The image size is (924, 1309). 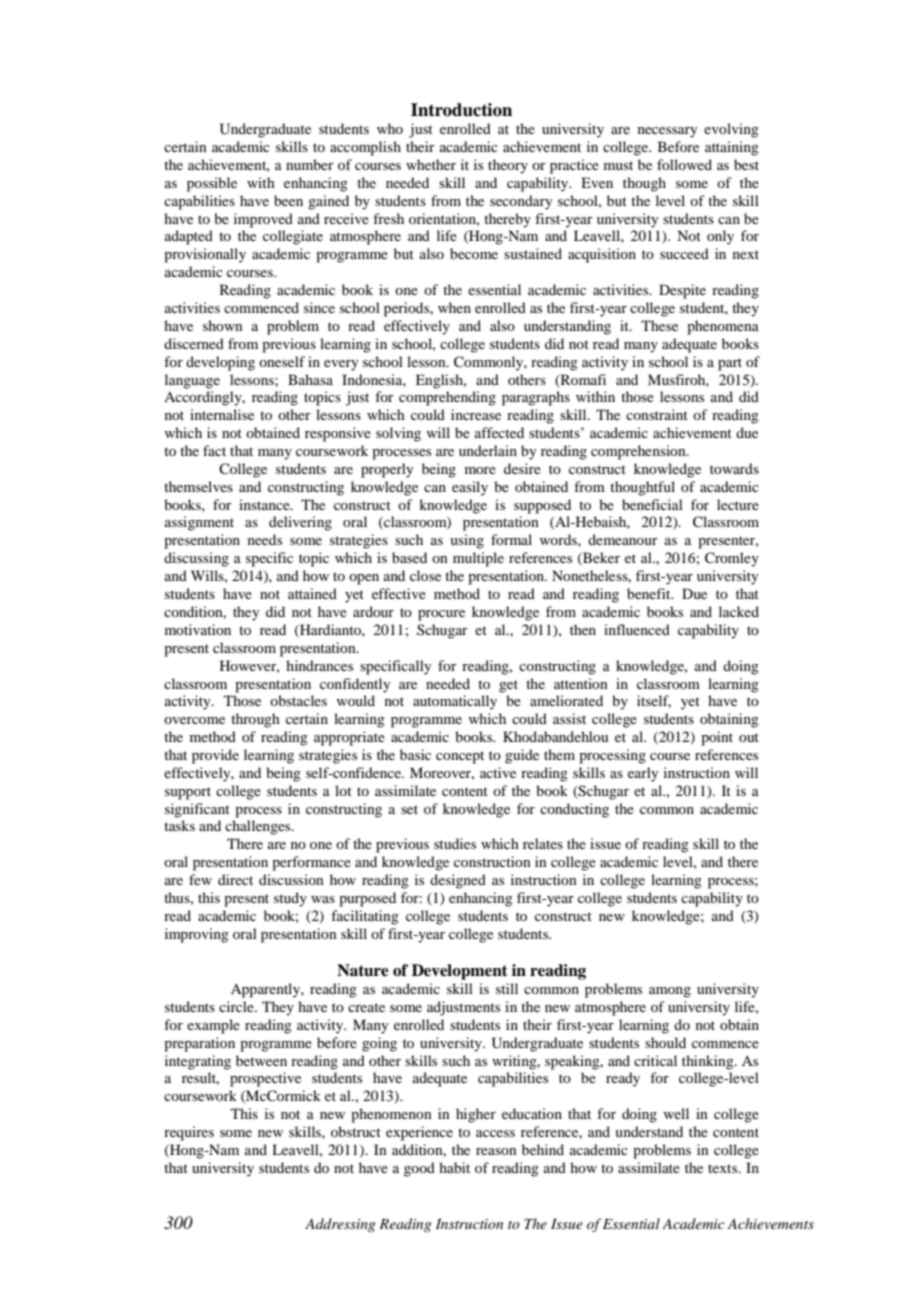 What do you see at coordinates (461, 110) in the screenshot?
I see `Introduction` at bounding box center [461, 110].
